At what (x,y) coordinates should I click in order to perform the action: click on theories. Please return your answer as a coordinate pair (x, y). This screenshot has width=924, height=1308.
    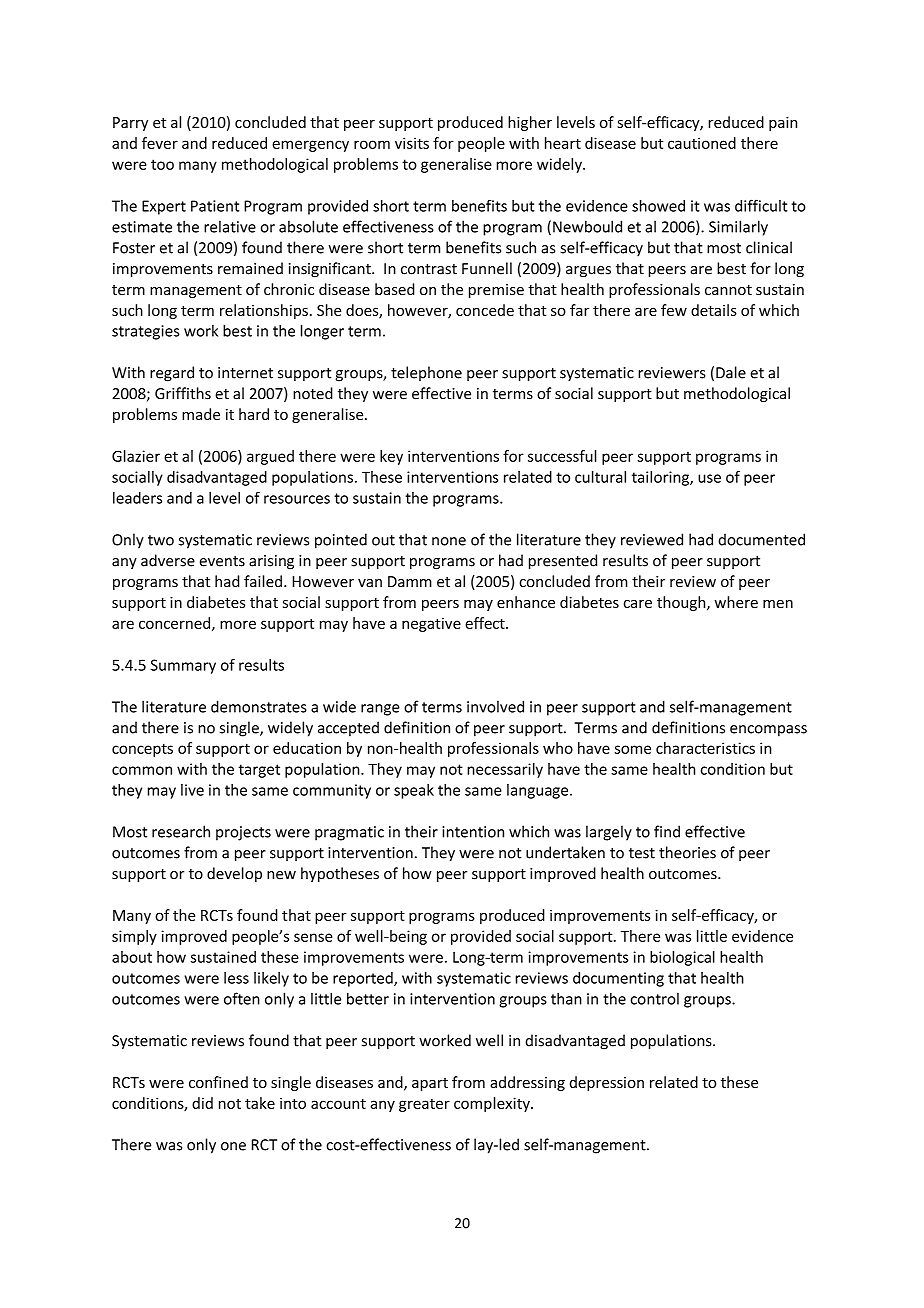
    Looking at the image, I should click on (687, 852).
